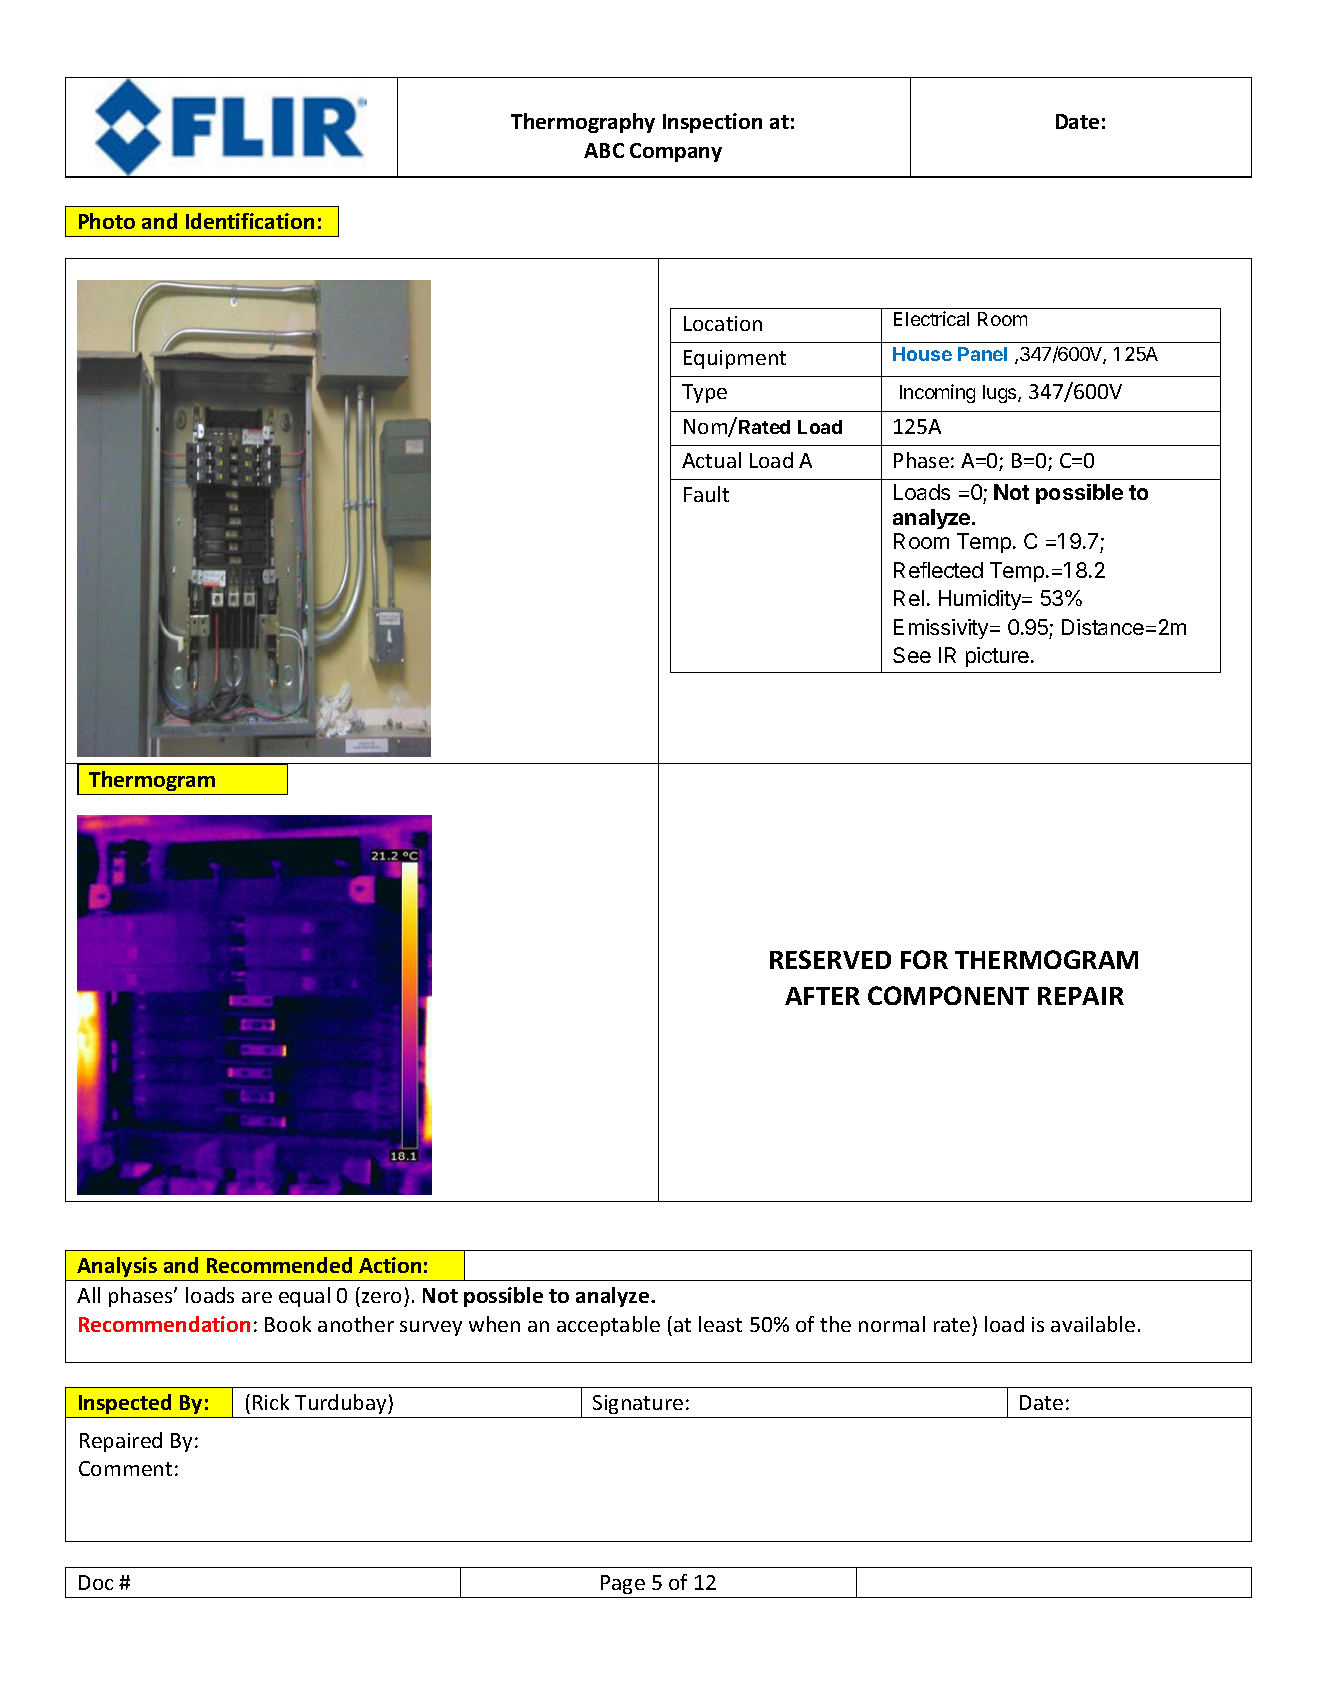 The image size is (1317, 1704). What do you see at coordinates (931, 318) in the screenshot?
I see `Electrical` at bounding box center [931, 318].
